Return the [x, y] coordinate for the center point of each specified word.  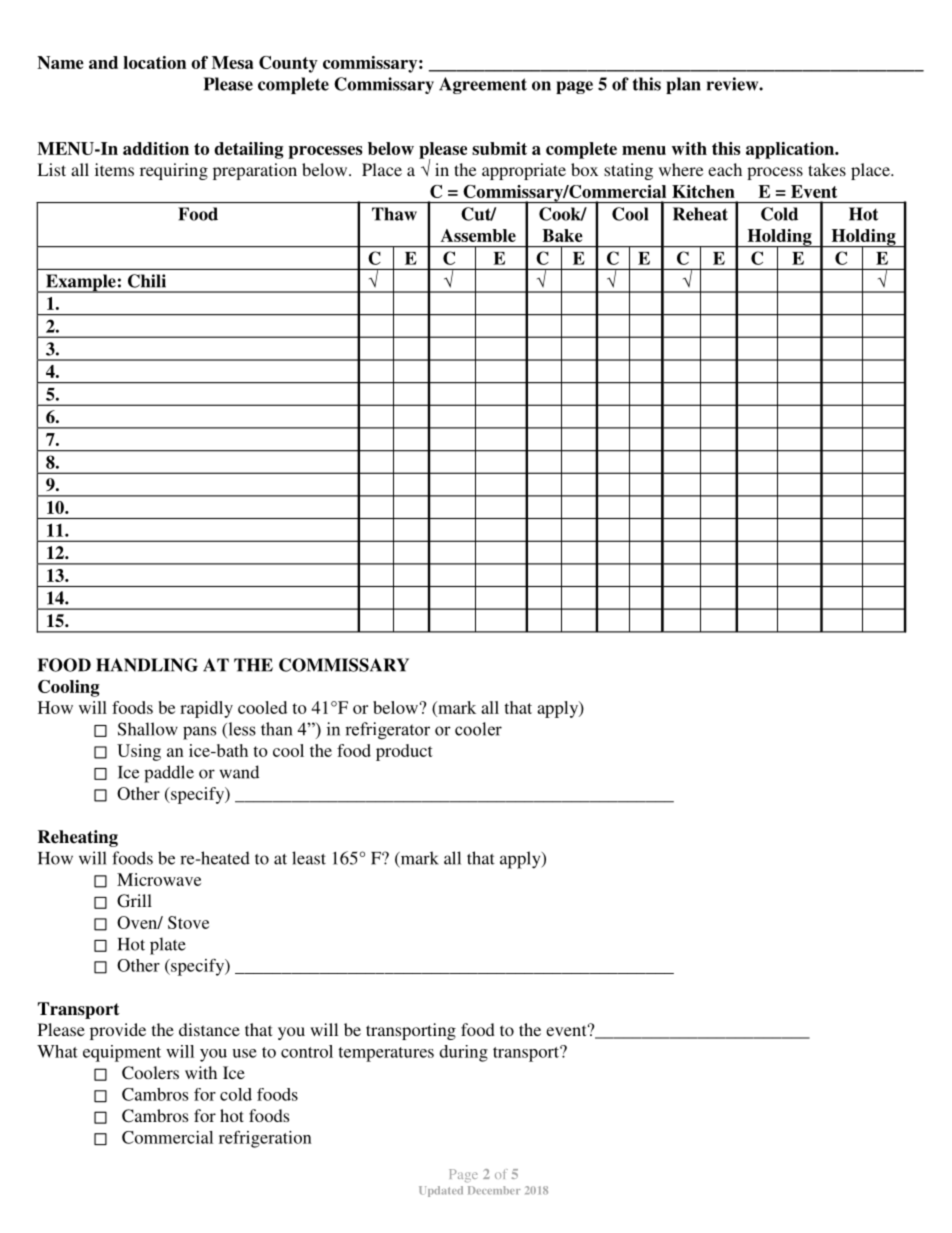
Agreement [483, 85]
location [154, 62]
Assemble [478, 235]
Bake [562, 235]
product [404, 752]
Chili [147, 281]
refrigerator [387, 731]
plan [683, 85]
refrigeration [265, 1139]
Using [139, 752]
